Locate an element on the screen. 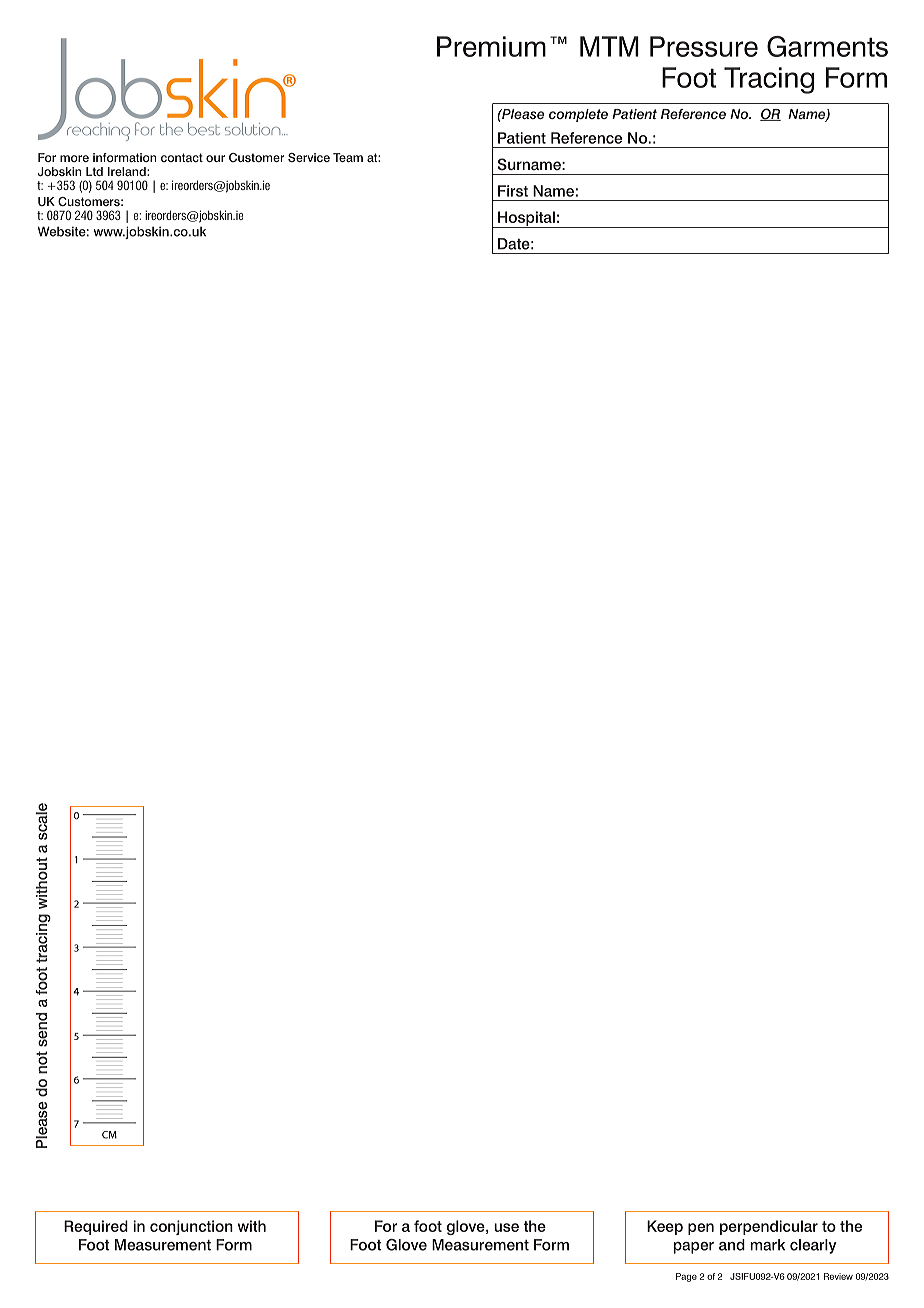 The image size is (924, 1308). Pressure is located at coordinates (704, 46).
